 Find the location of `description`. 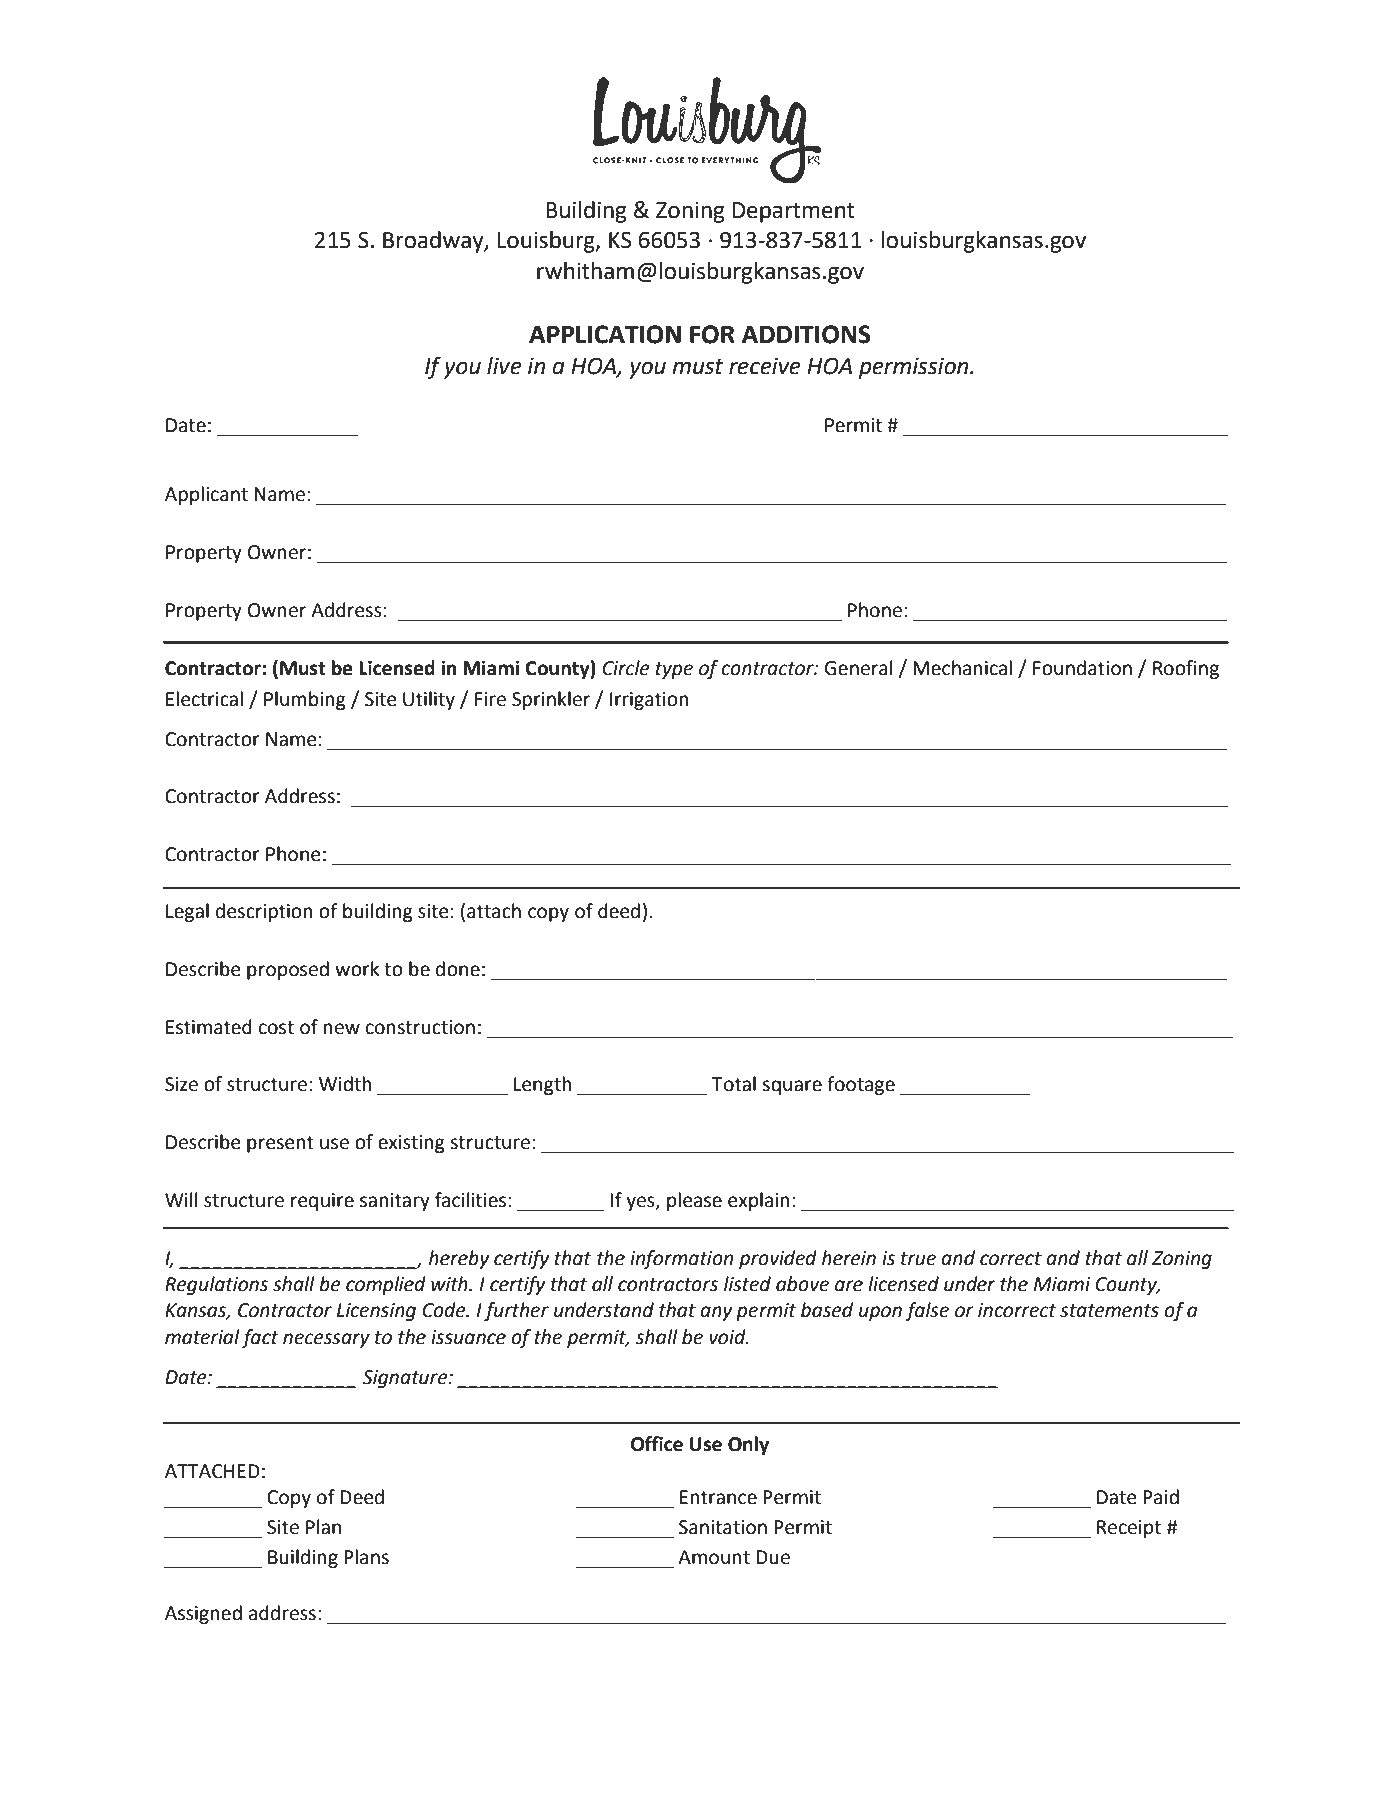

description is located at coordinates (264, 912).
